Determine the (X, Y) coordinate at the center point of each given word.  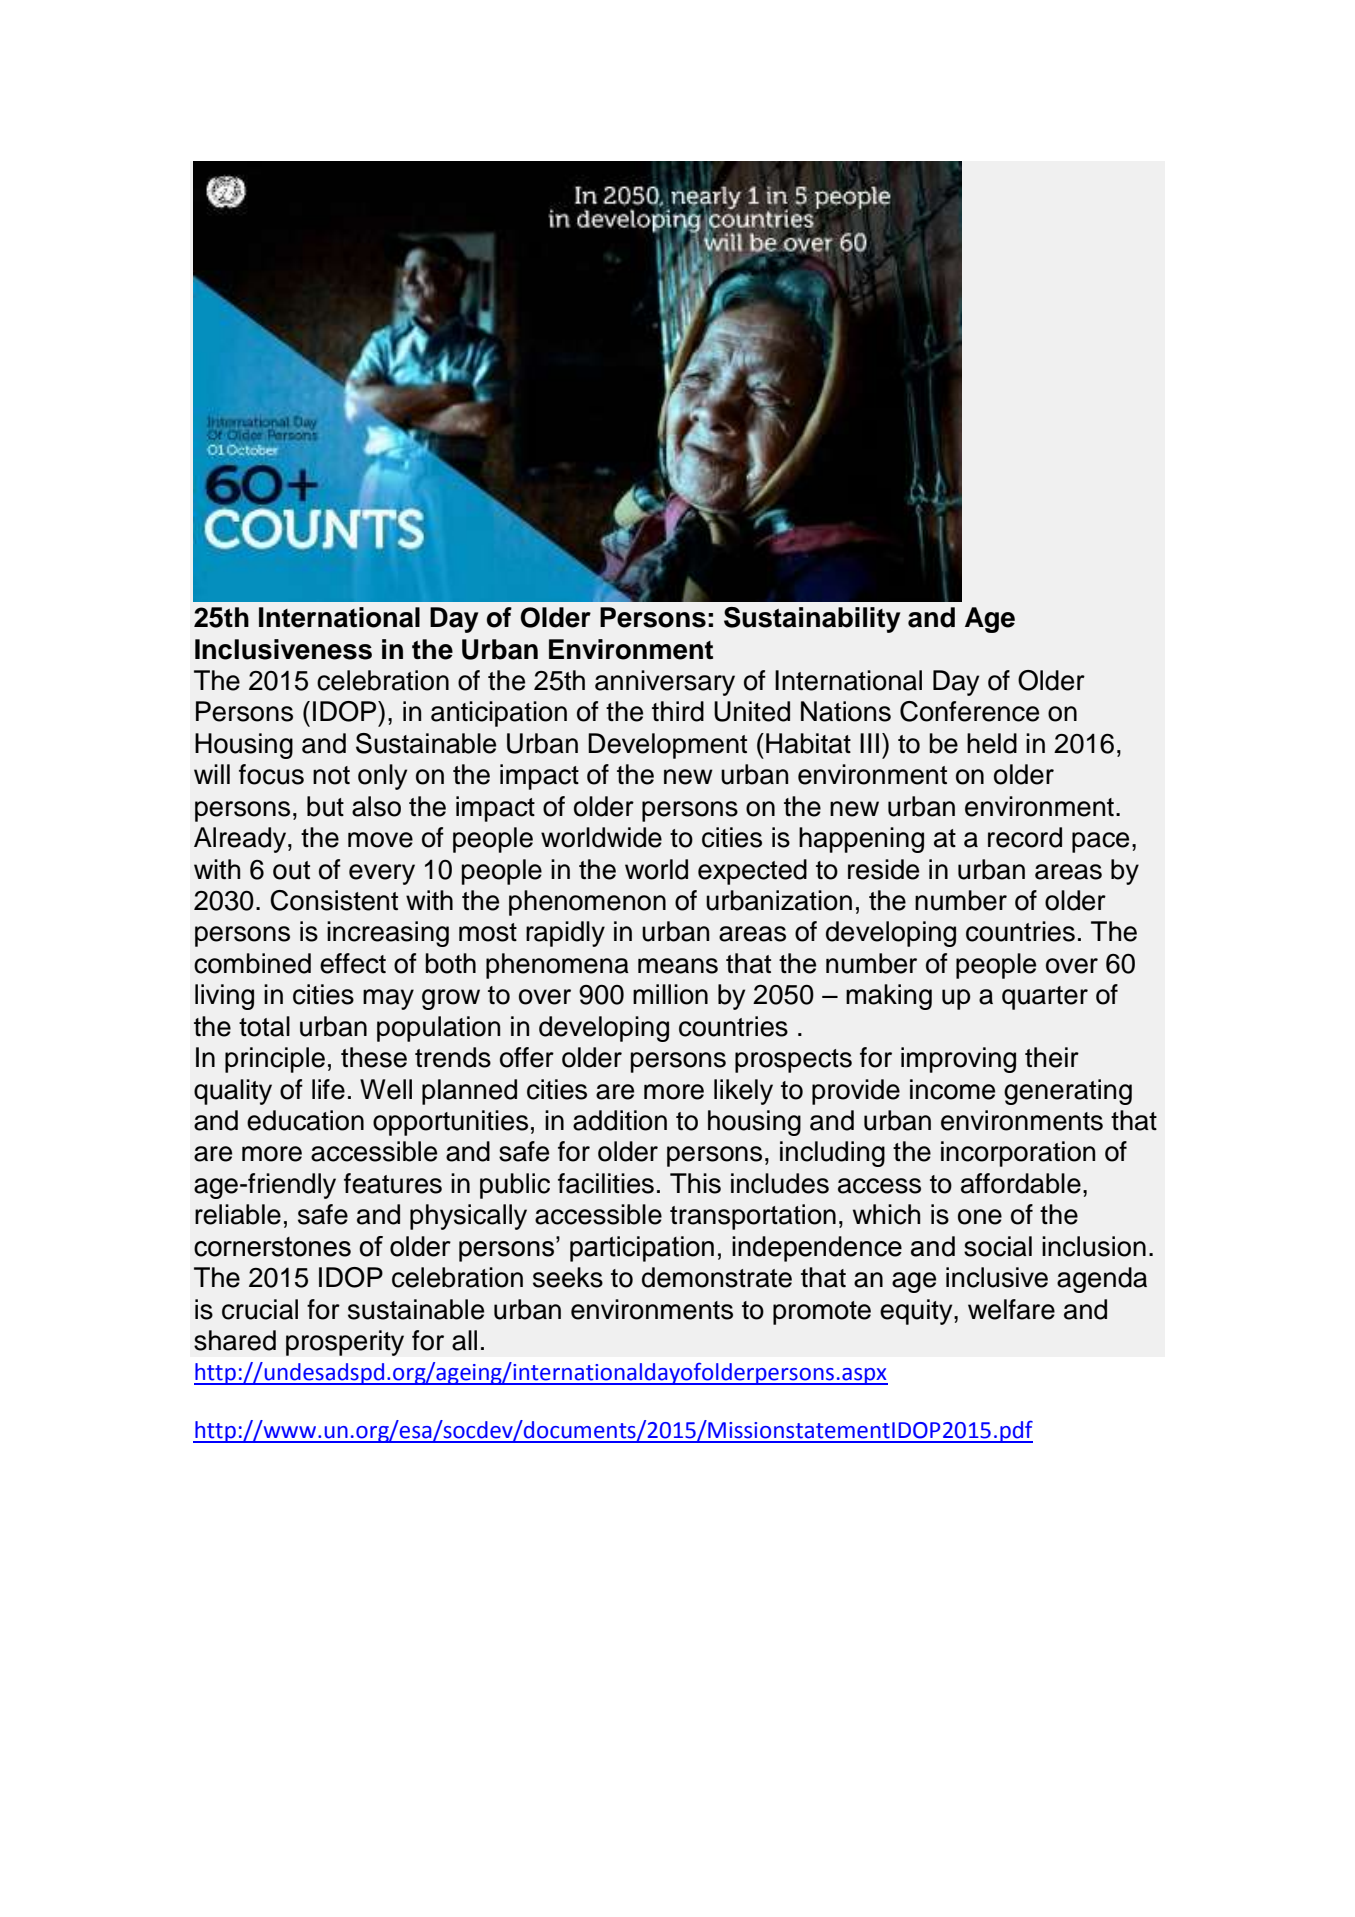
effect (353, 963)
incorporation (1018, 1154)
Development (667, 746)
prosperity (345, 1343)
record (1025, 837)
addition (620, 1120)
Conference (969, 711)
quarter (1045, 998)
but (325, 806)
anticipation (499, 714)
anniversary (665, 683)
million (670, 994)
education (305, 1120)
